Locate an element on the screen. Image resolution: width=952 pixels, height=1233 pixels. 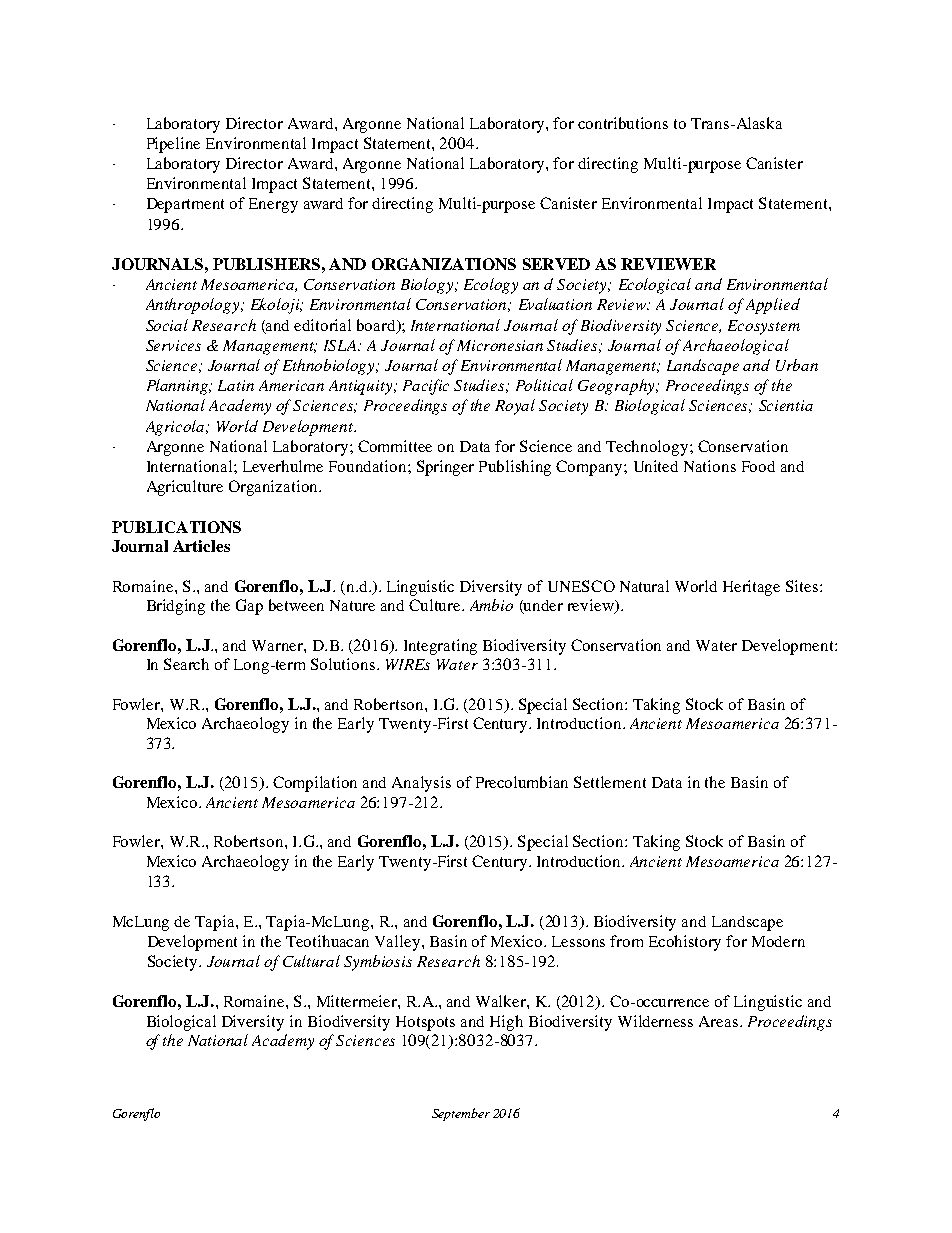
Archaeological is located at coordinates (736, 347).
